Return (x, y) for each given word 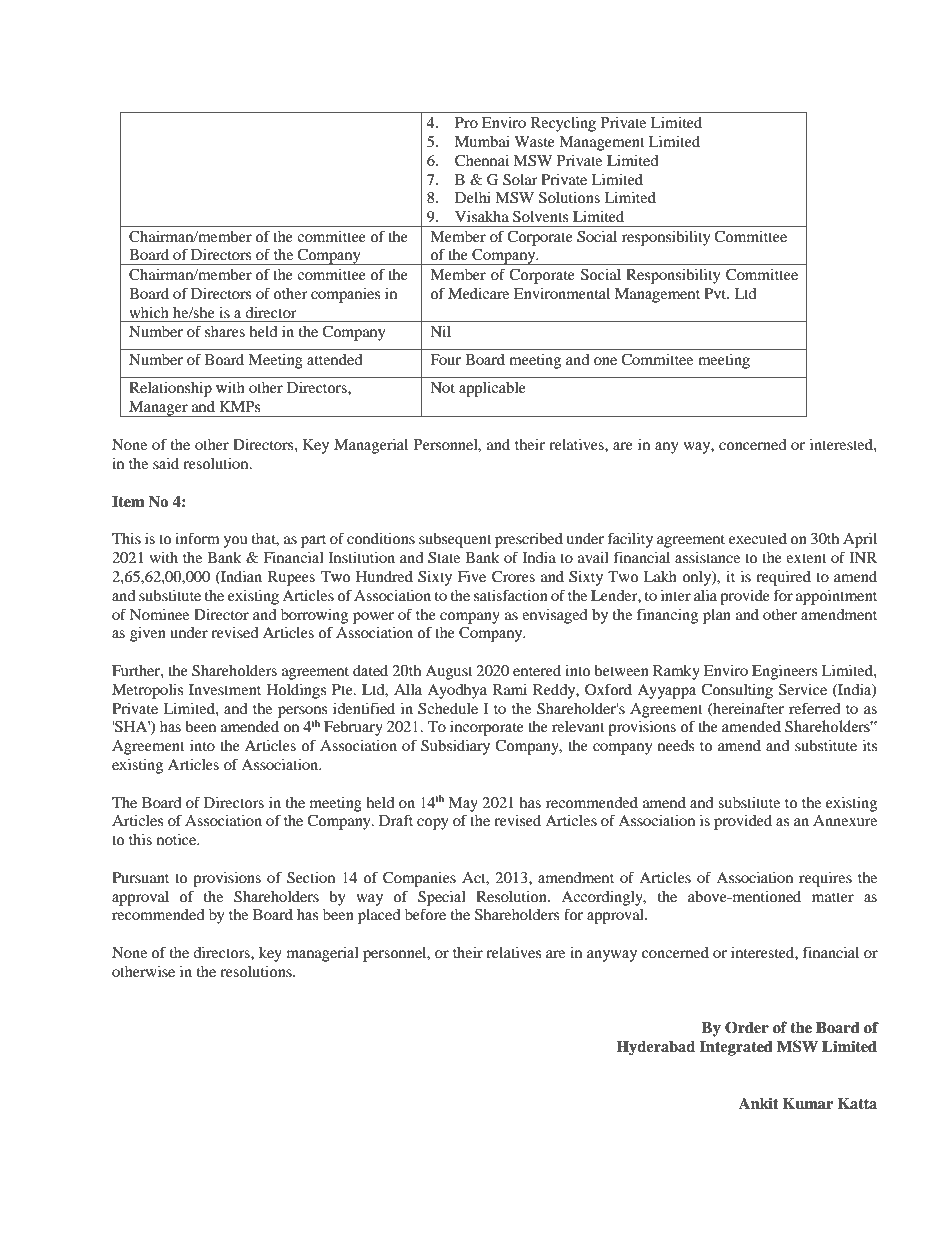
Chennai (482, 161)
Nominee (159, 614)
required (783, 578)
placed (379, 916)
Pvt (716, 293)
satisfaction (511, 595)
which (149, 312)
